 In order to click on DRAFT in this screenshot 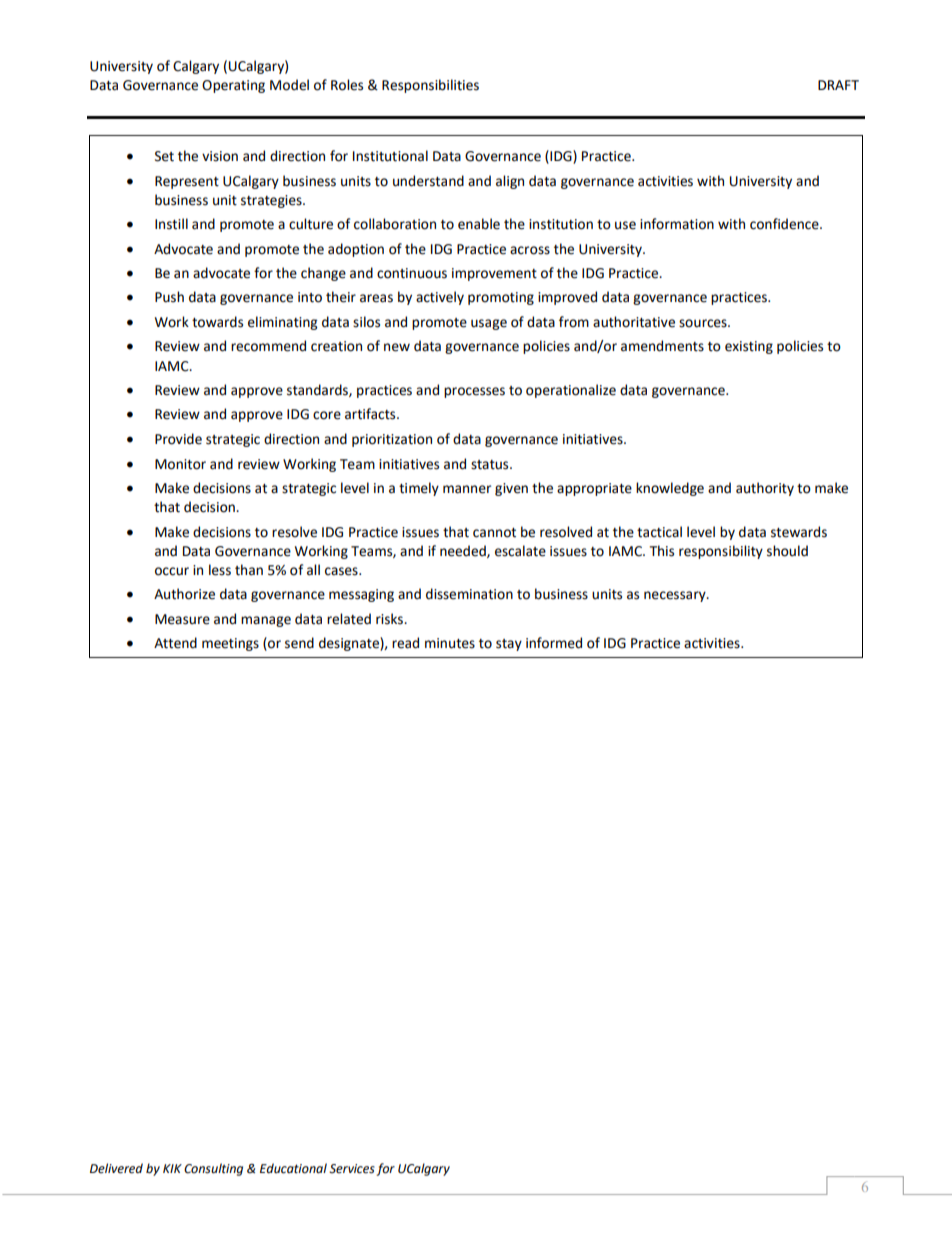, I will do `click(838, 85)`.
